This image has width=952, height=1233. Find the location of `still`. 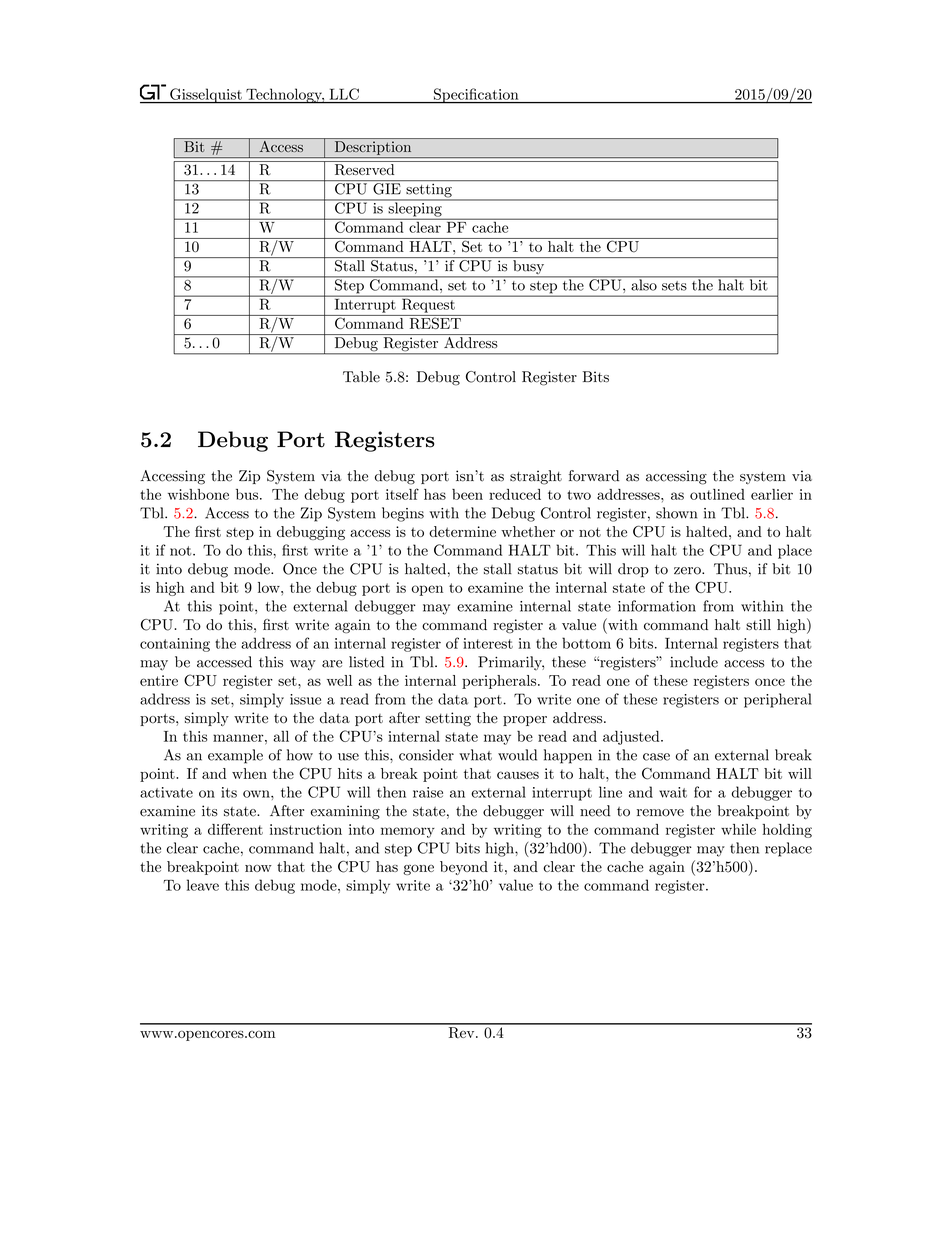

still is located at coordinates (758, 624).
